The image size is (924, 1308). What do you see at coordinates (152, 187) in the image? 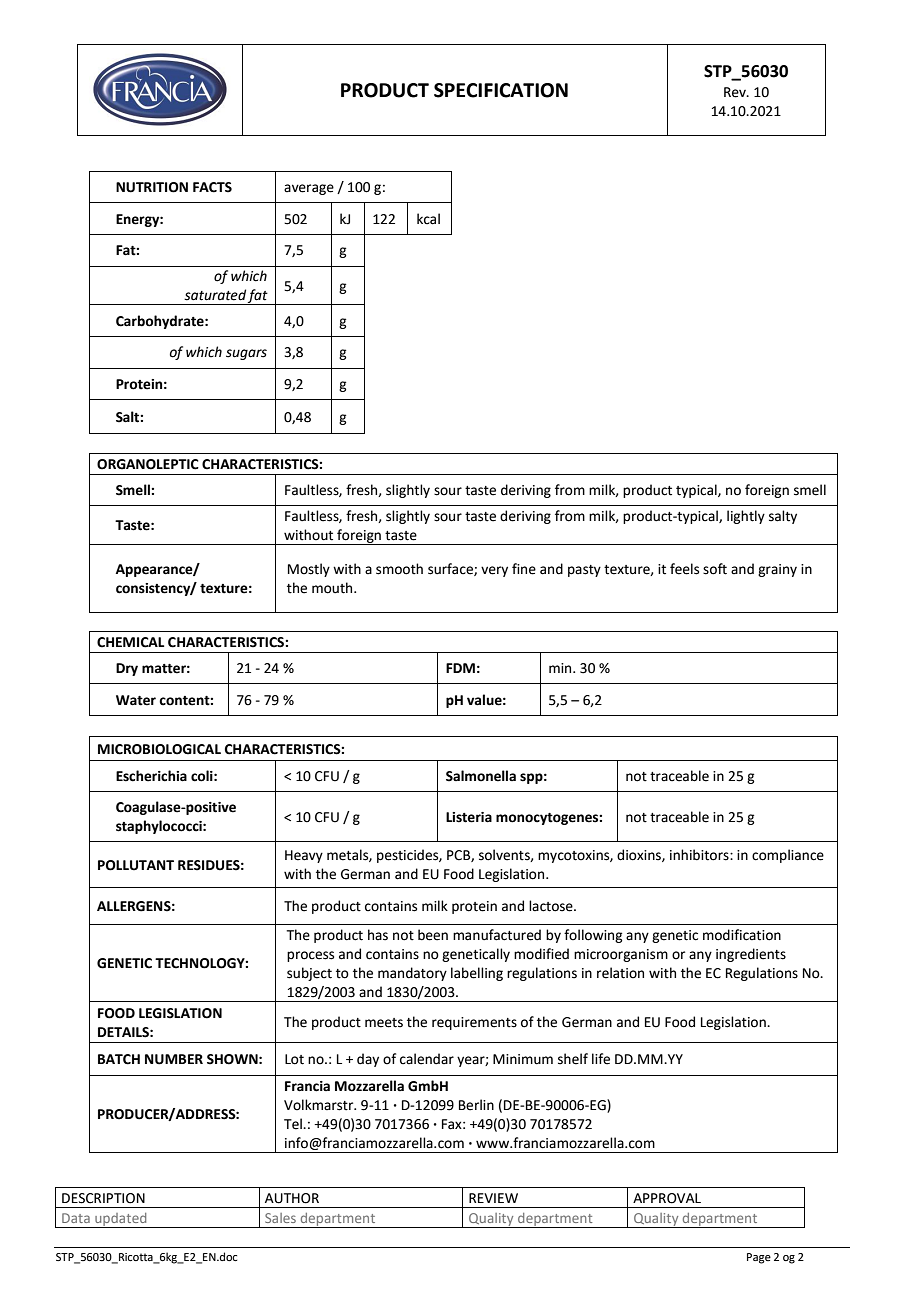
I see `NUTRITION` at bounding box center [152, 187].
